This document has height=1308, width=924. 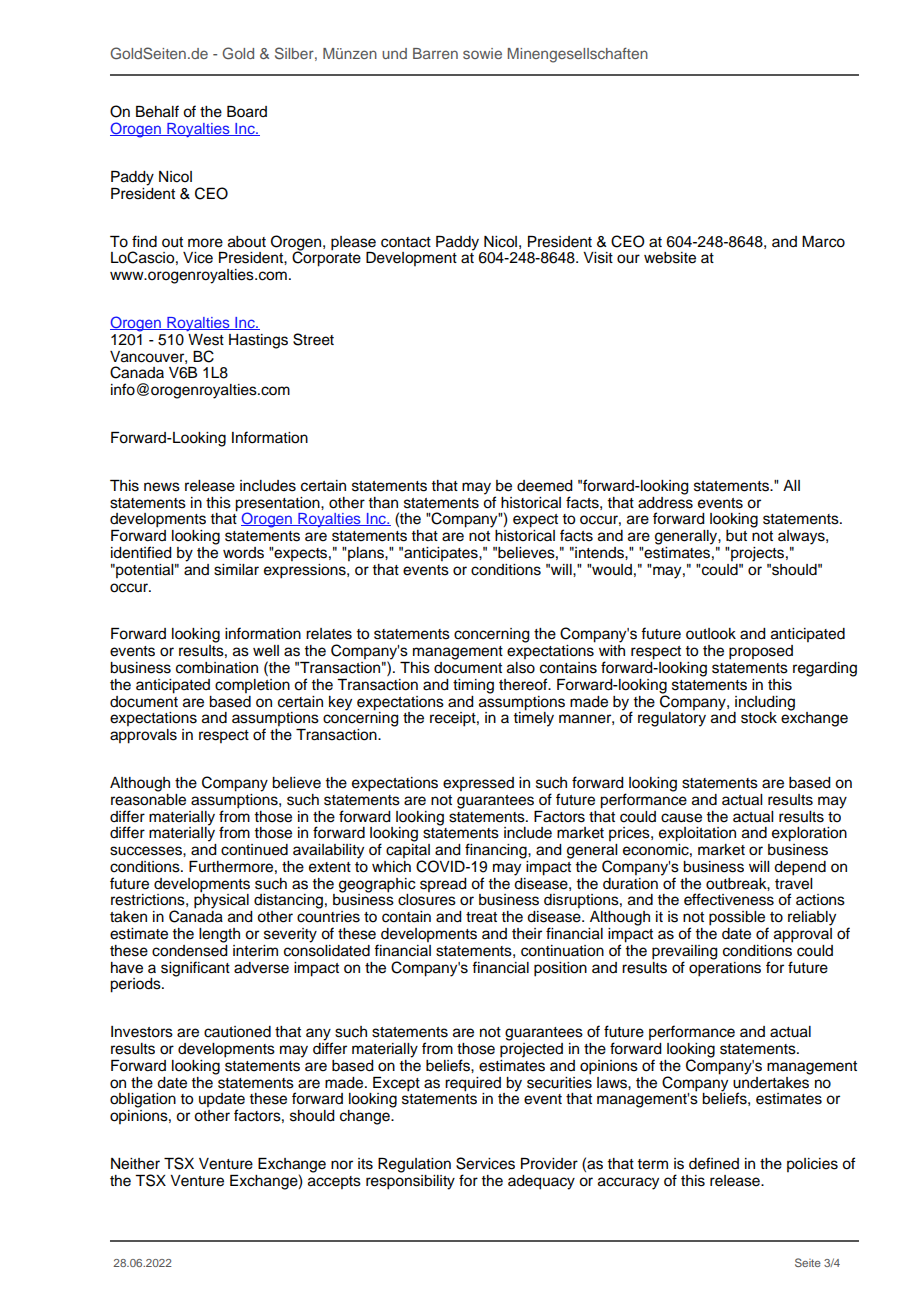 I want to click on Neither, so click(x=135, y=1164).
